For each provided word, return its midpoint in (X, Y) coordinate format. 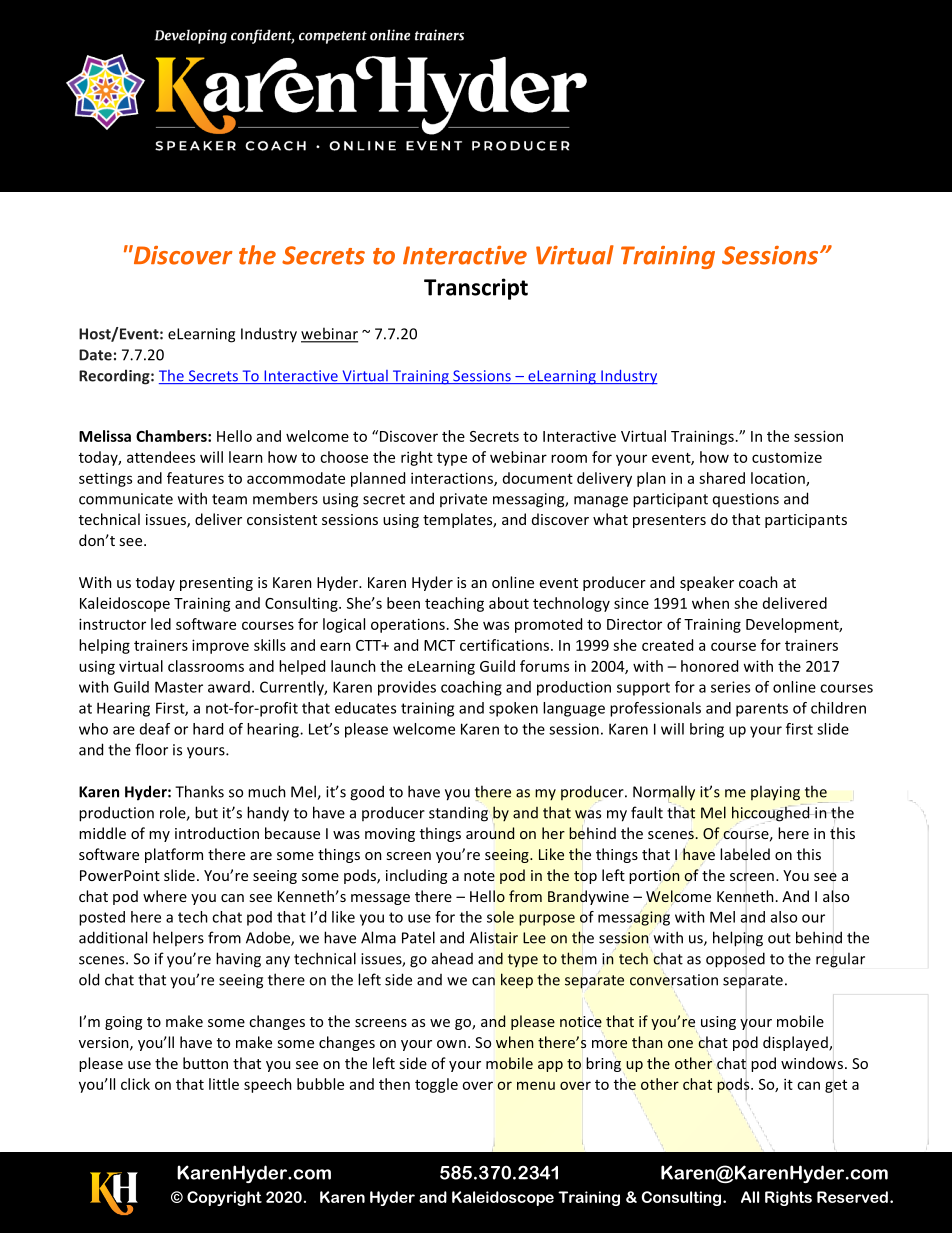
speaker (707, 583)
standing (458, 814)
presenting (216, 584)
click (135, 1084)
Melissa (105, 436)
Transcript (476, 289)
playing (775, 793)
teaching (454, 604)
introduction (217, 833)
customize (787, 457)
